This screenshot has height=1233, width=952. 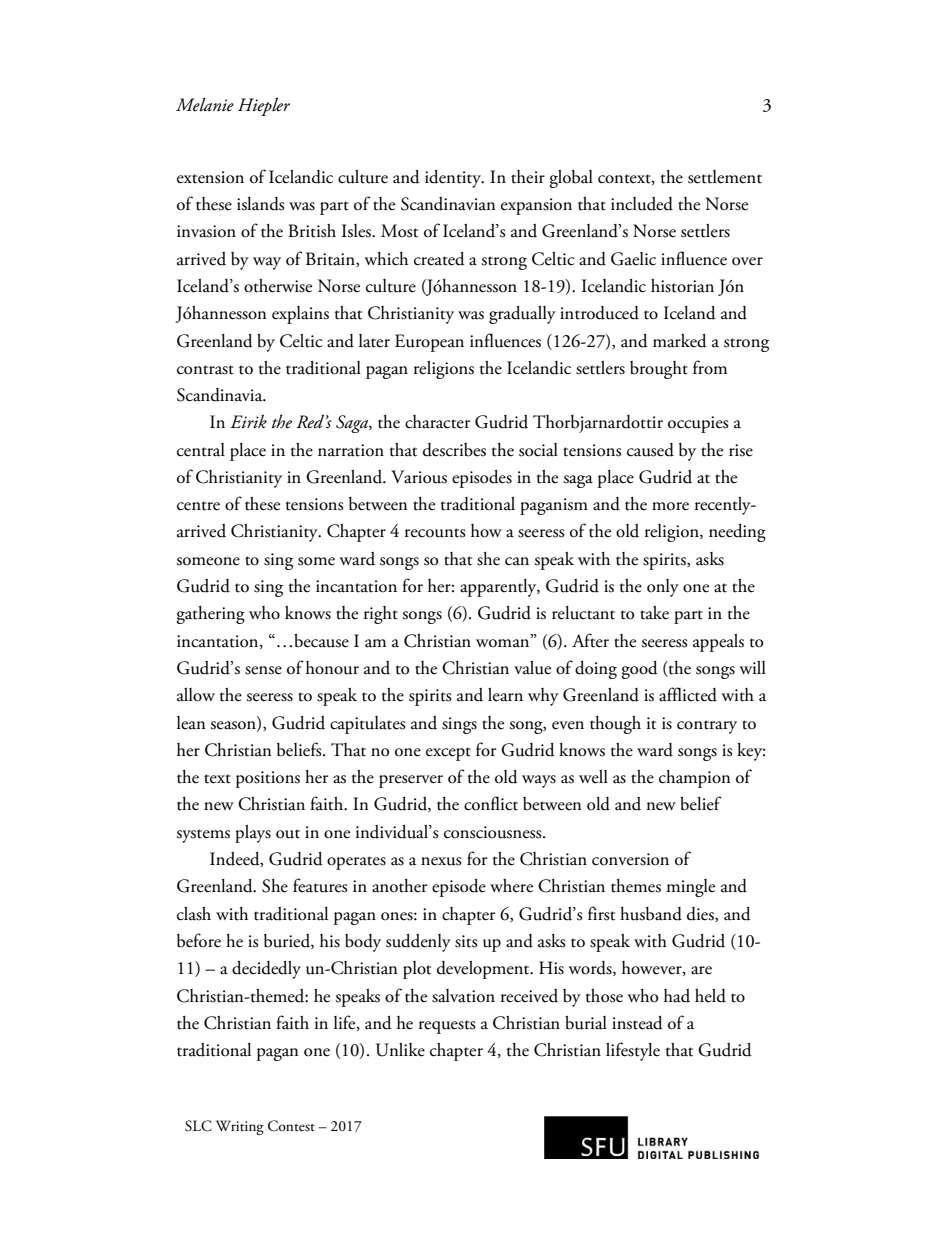 What do you see at coordinates (637, 1023) in the screenshot?
I see `instead` at bounding box center [637, 1023].
